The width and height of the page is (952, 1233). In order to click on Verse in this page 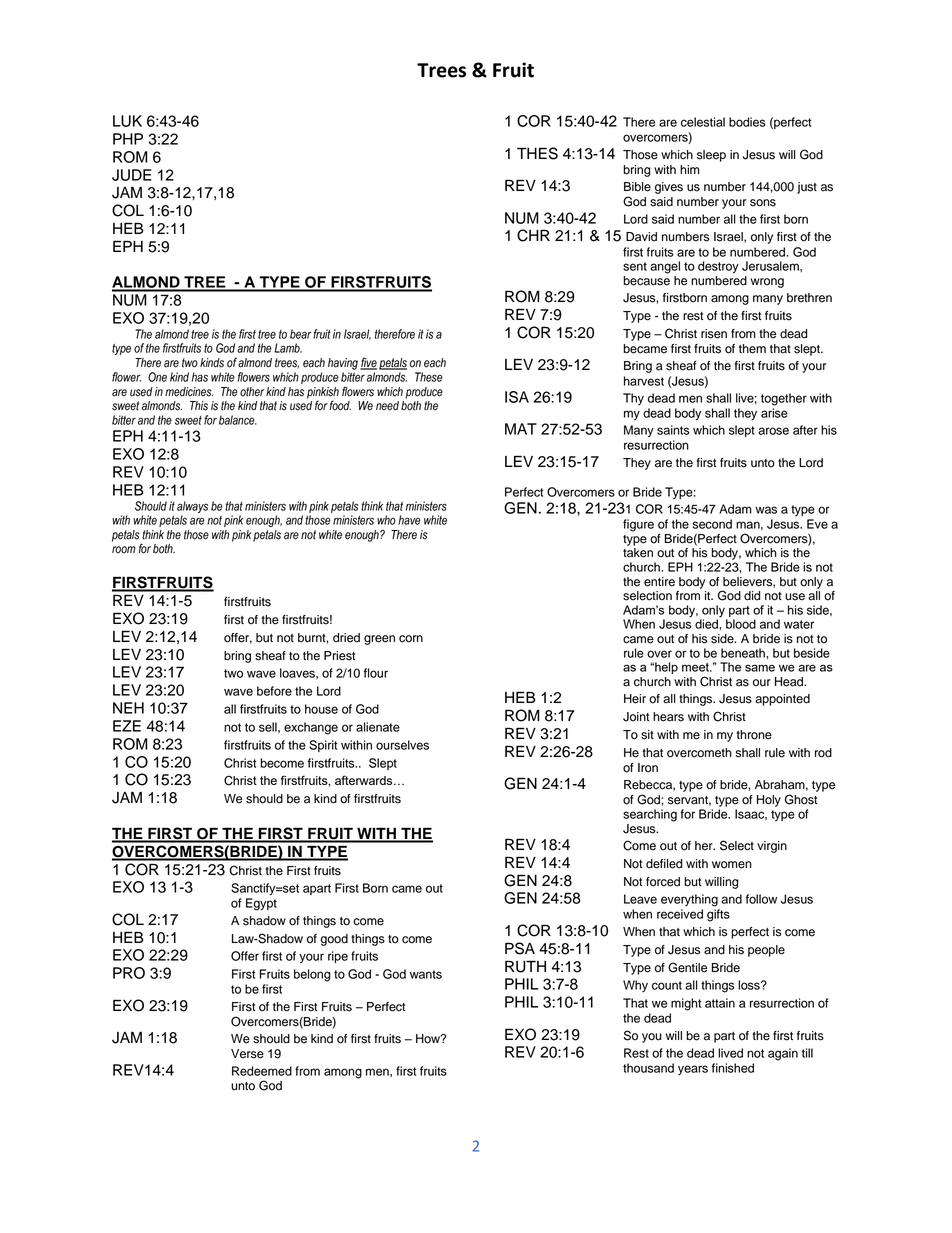, I will do `click(247, 1054)`.
